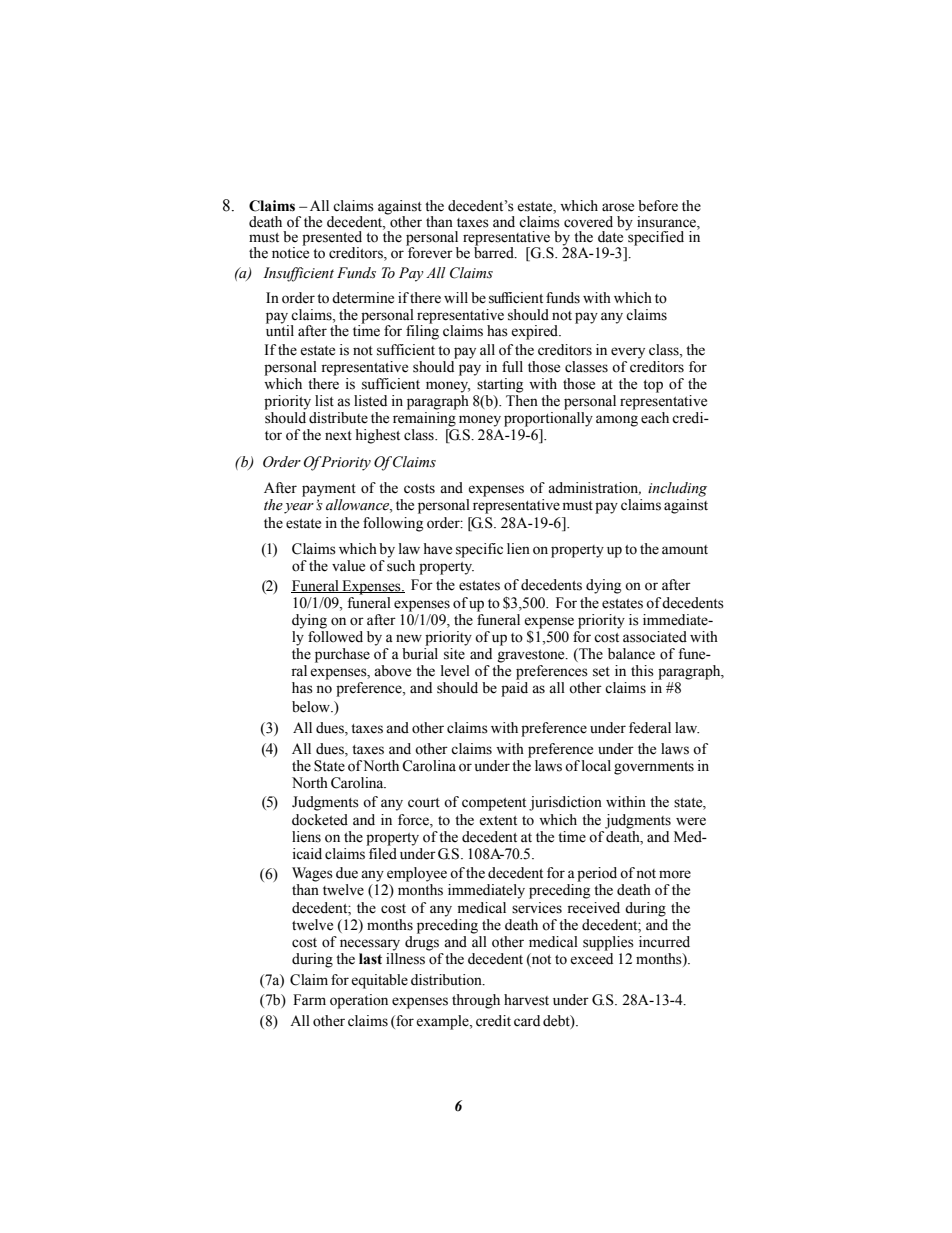 Image resolution: width=952 pixels, height=1233 pixels. What do you see at coordinates (382, 852) in the screenshot?
I see `filed` at bounding box center [382, 852].
